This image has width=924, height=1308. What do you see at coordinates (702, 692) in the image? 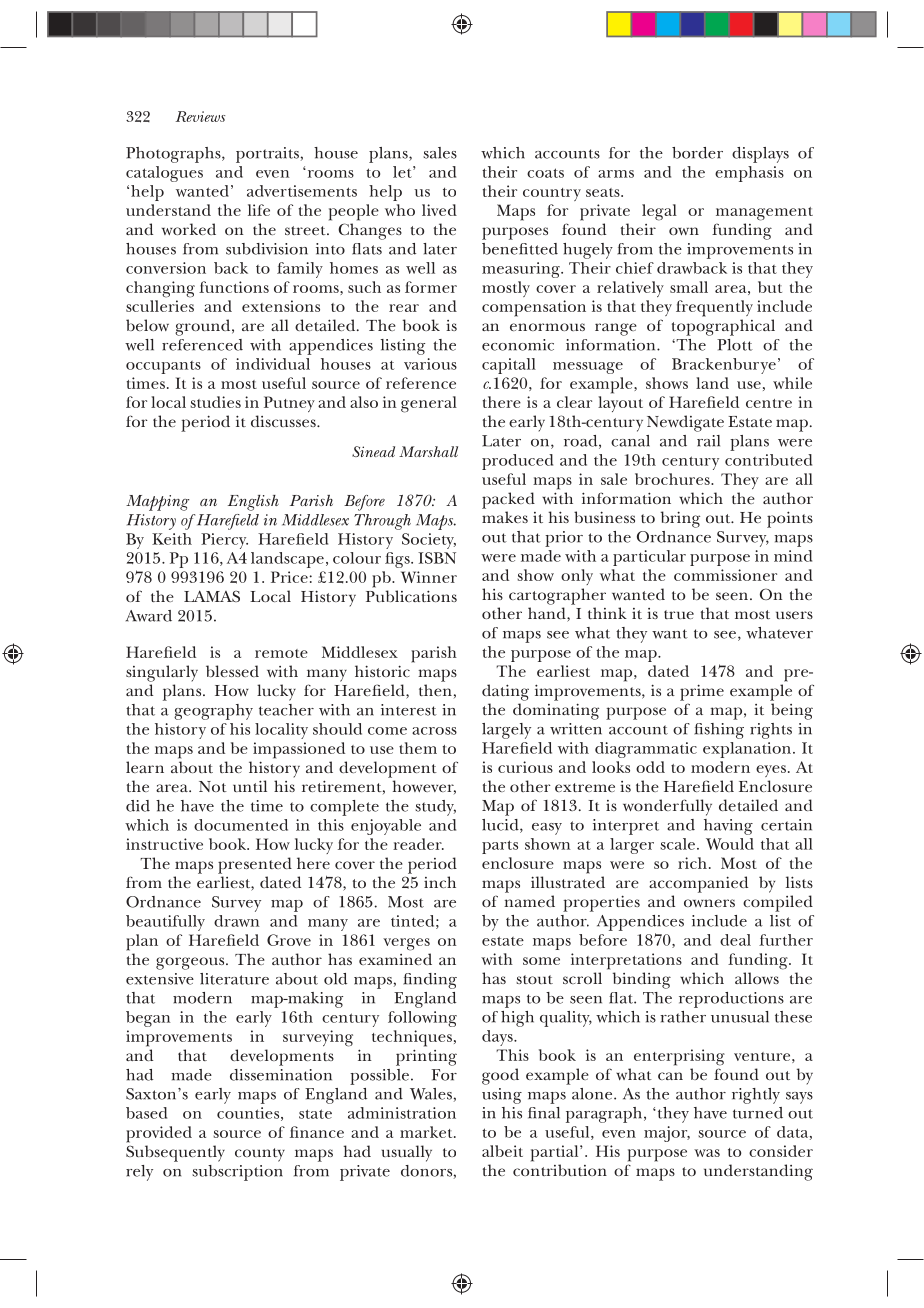
I see `prime` at bounding box center [702, 692].
